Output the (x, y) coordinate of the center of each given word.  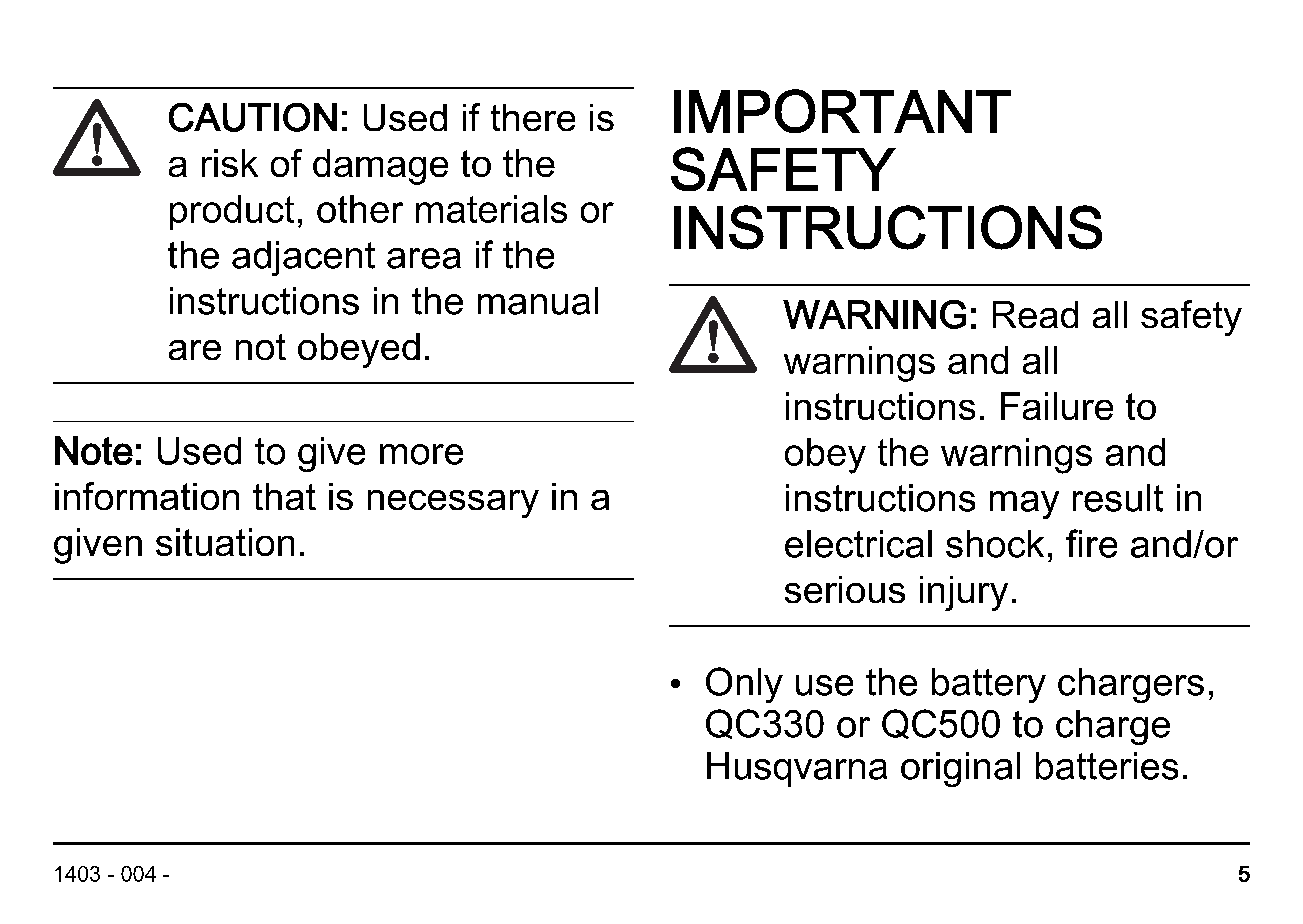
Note (94, 450)
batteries (1107, 766)
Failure (1057, 406)
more (421, 454)
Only (744, 685)
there (533, 117)
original (960, 769)
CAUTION (253, 117)
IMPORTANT (842, 111)
